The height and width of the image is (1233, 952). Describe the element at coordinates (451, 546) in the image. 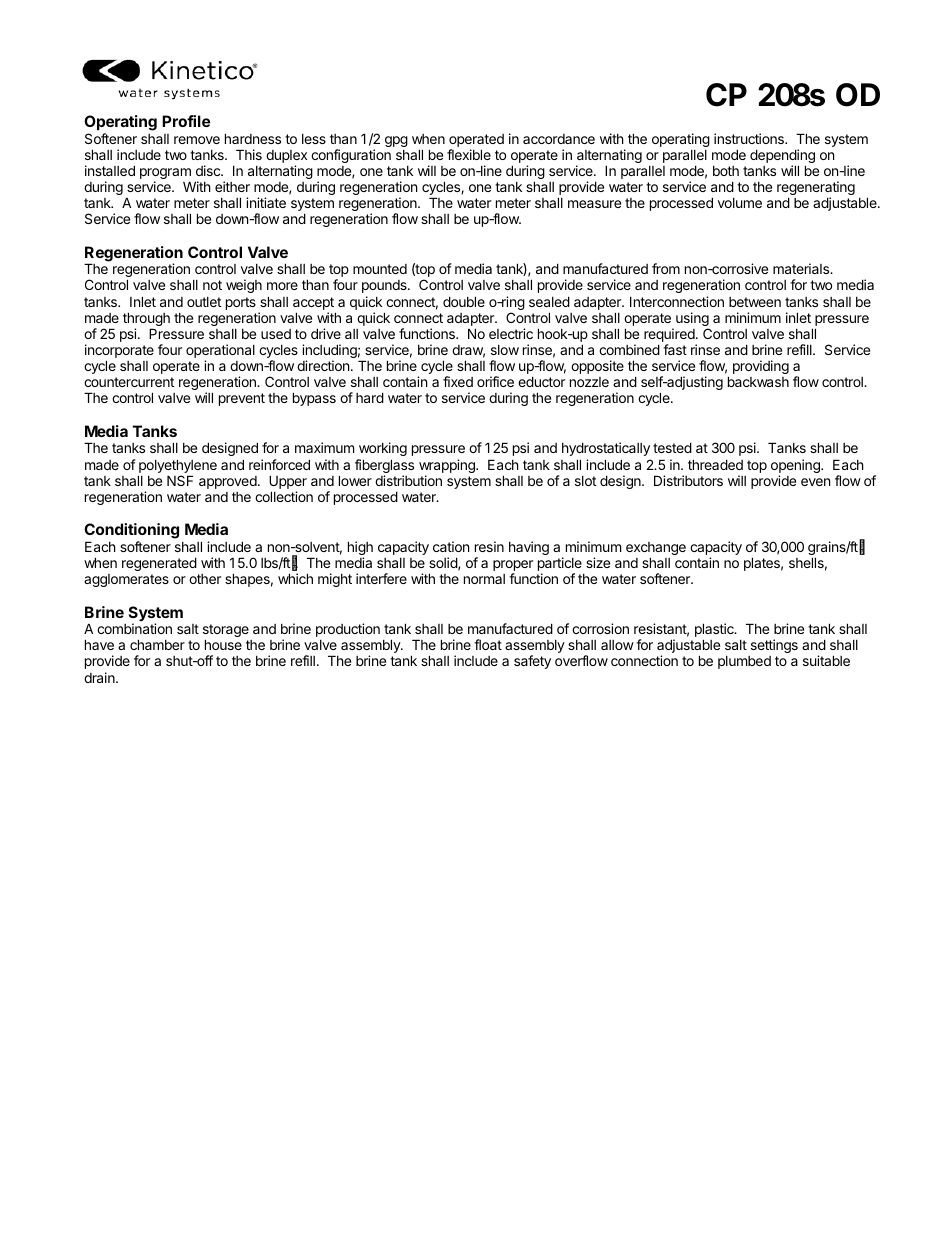

I see `cation` at that location.
